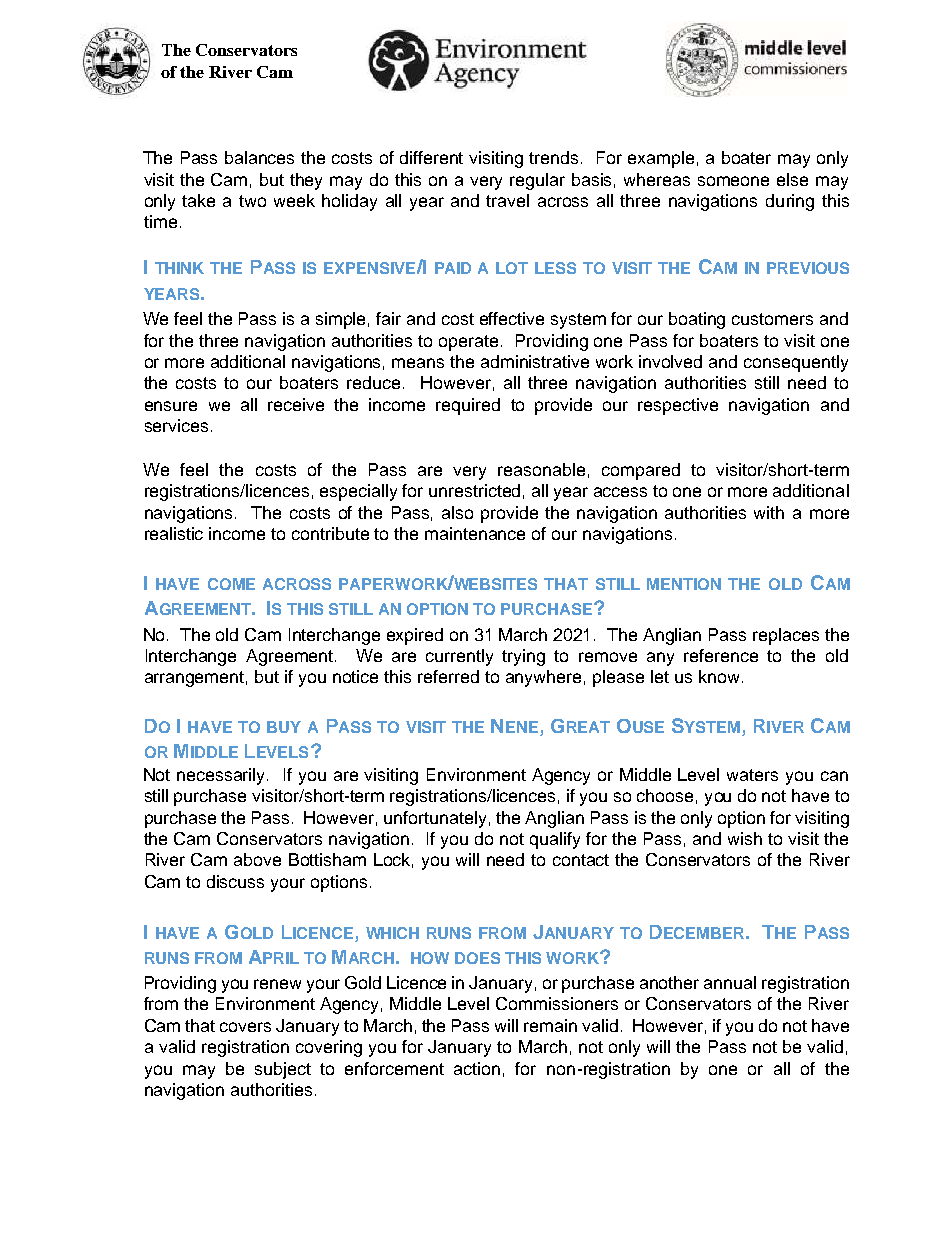 The width and height of the image is (952, 1233). Describe the element at coordinates (733, 181) in the image. I see `someone` at that location.
